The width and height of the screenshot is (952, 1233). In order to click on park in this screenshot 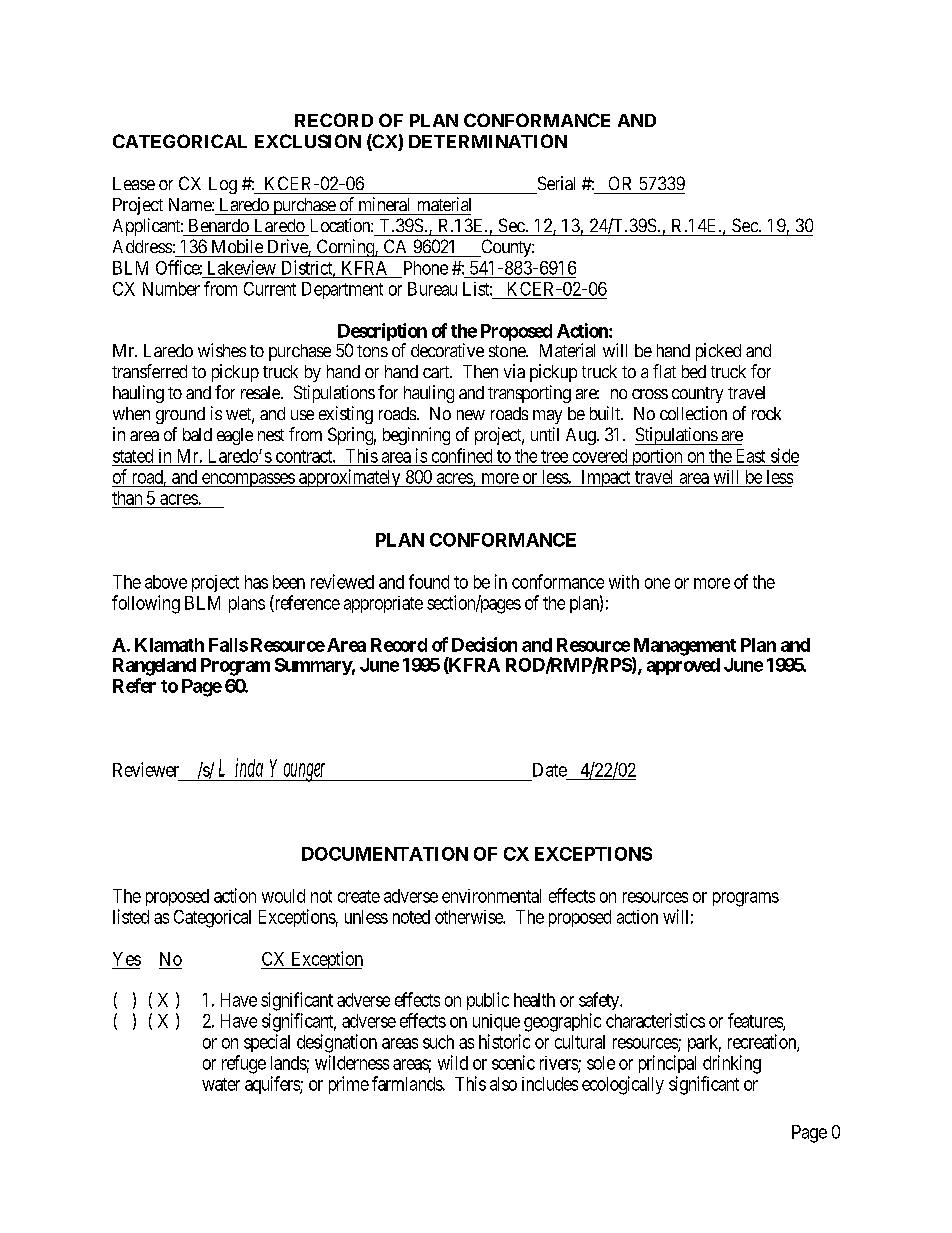, I will do `click(704, 1043)`.
